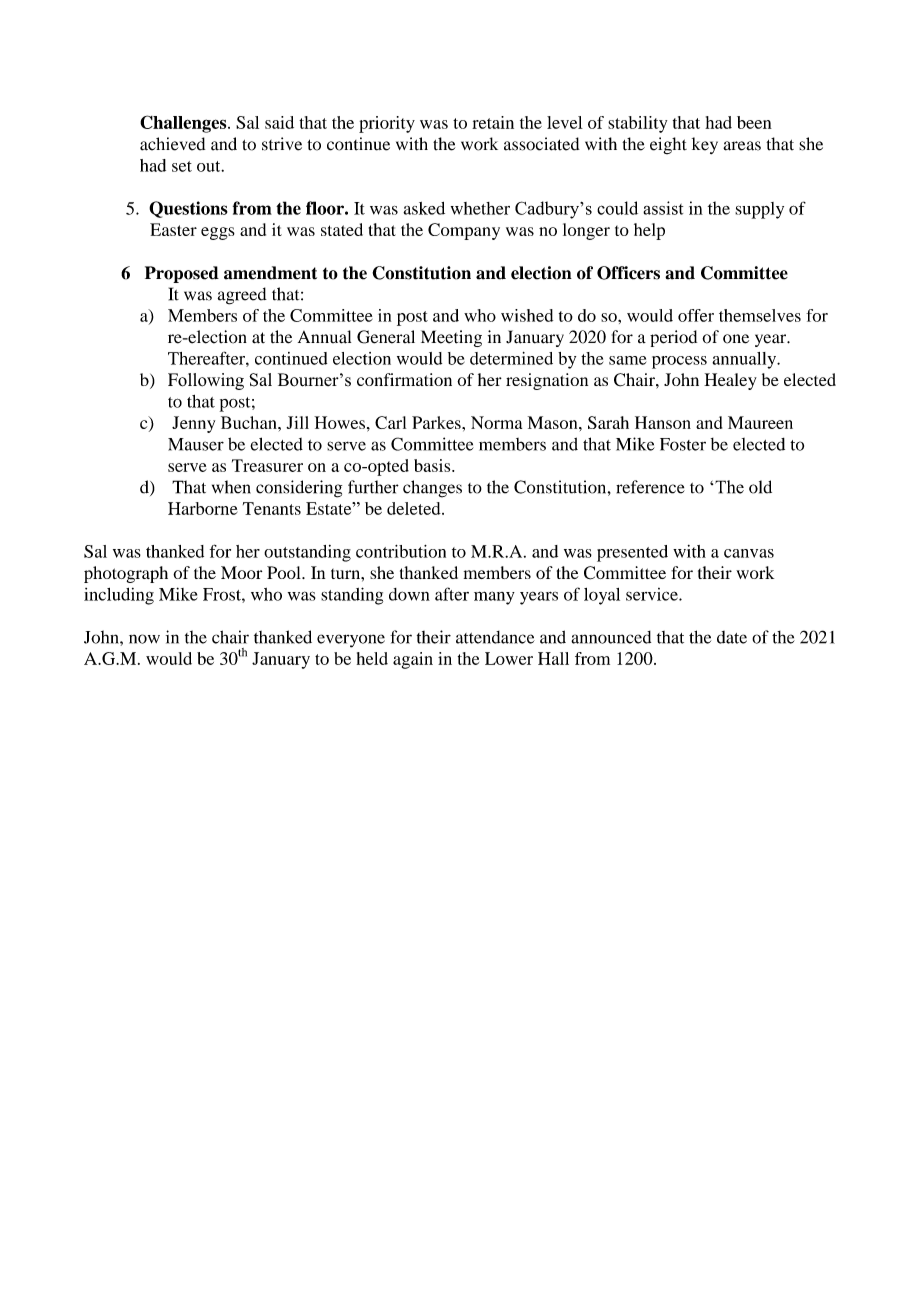 Image resolution: width=924 pixels, height=1308 pixels. I want to click on priority, so click(387, 124).
